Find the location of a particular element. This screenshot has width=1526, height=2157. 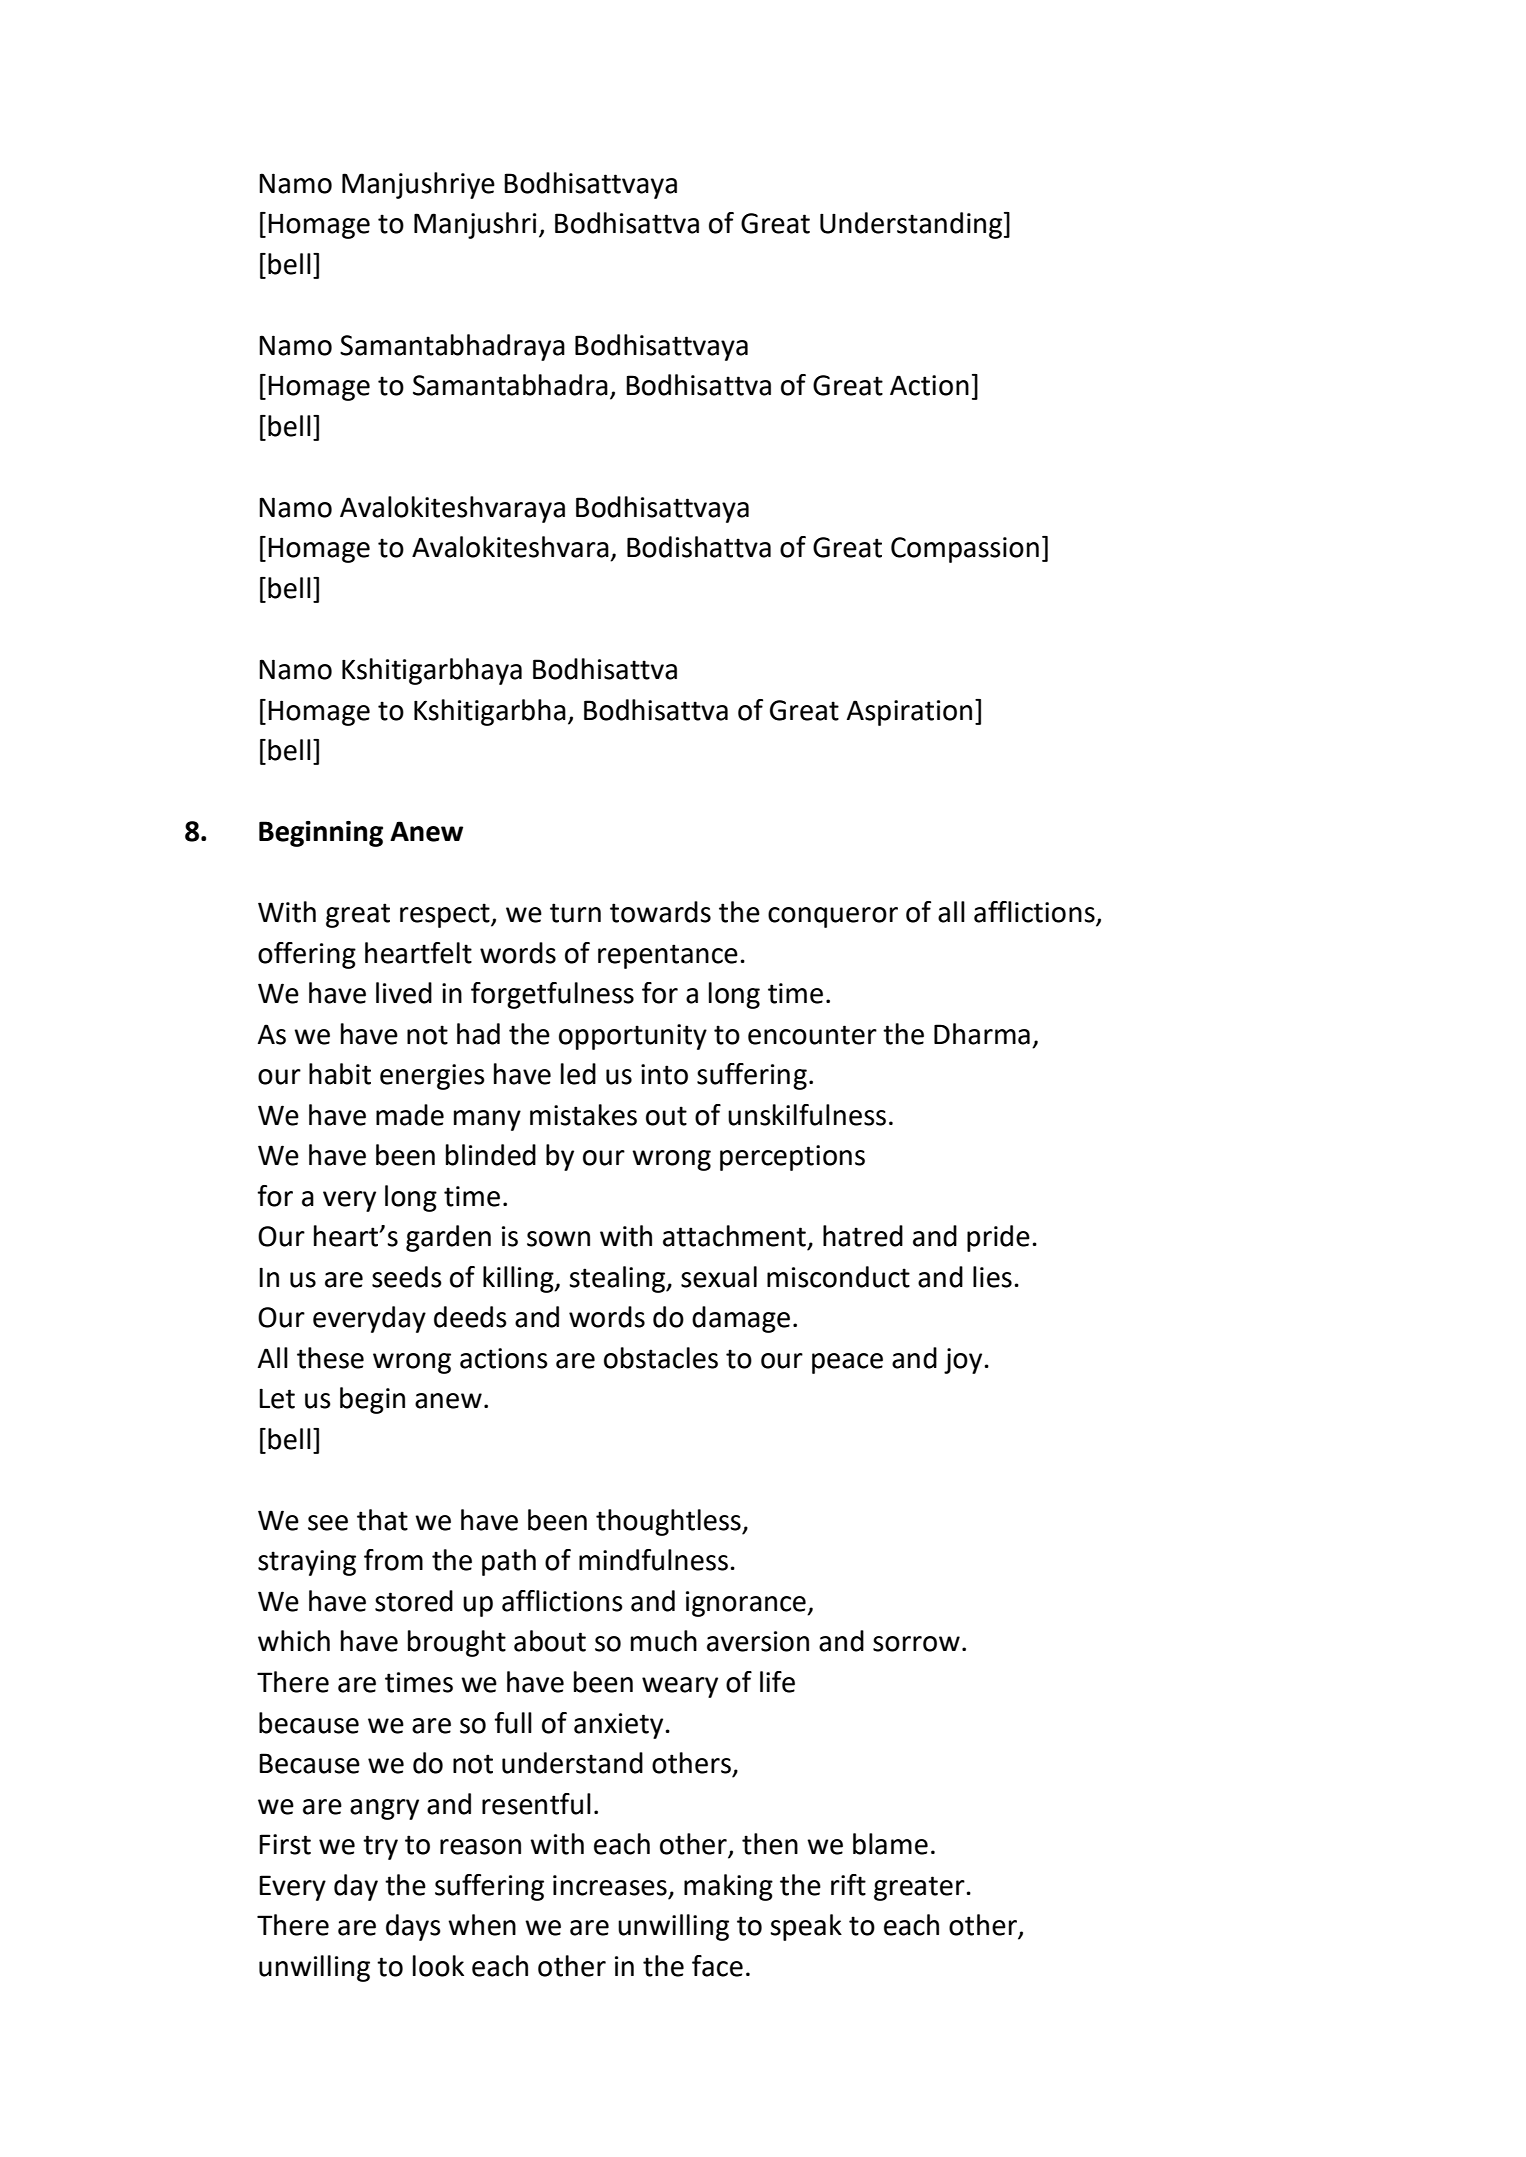

Compassion is located at coordinates (965, 550).
